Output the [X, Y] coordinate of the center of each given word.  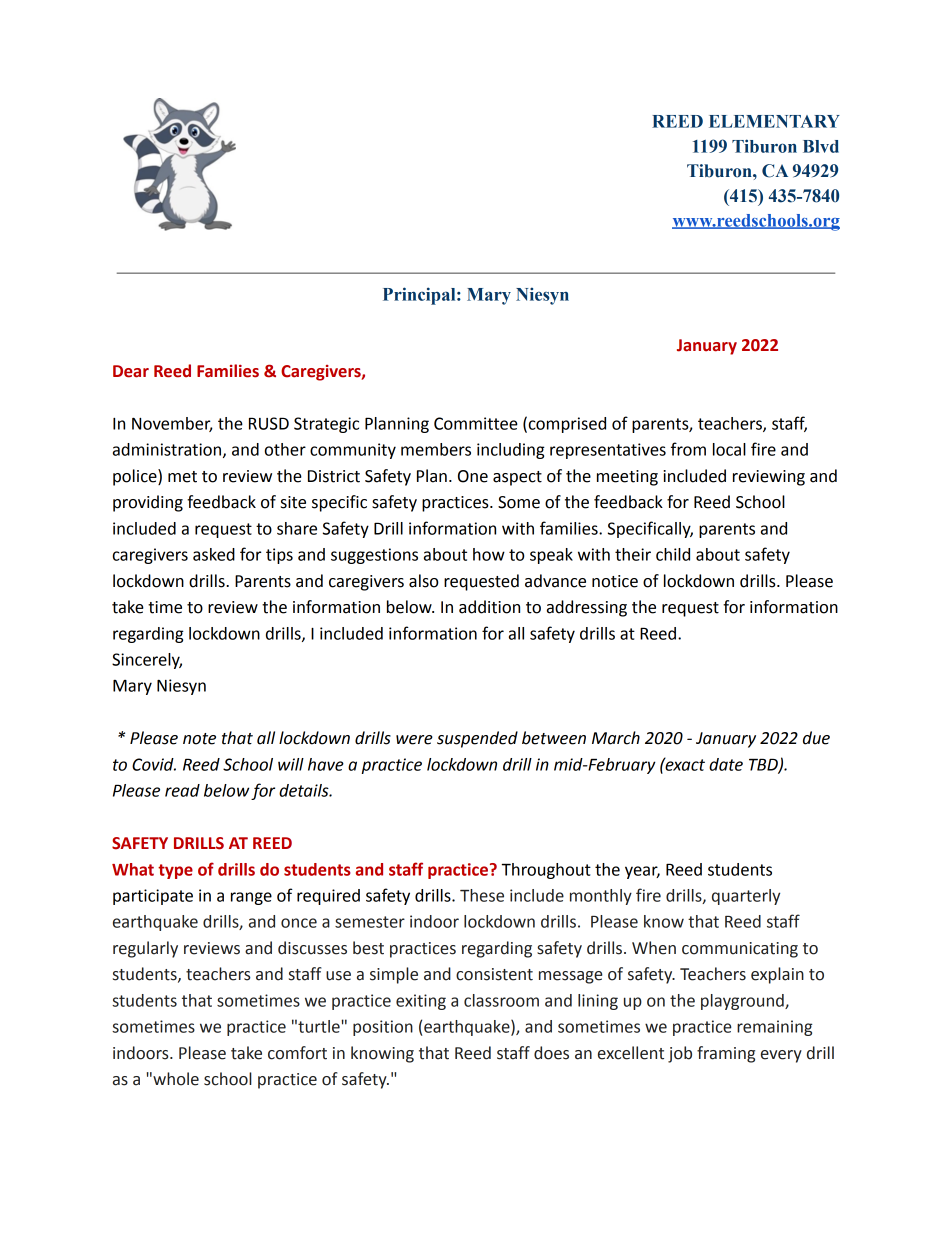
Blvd [821, 146]
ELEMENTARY [774, 121]
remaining [774, 1028]
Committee [476, 423]
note [199, 739]
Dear [131, 371]
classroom [501, 1000]
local [729, 449]
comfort [297, 1053]
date [726, 764]
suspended [477, 739]
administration [168, 450]
